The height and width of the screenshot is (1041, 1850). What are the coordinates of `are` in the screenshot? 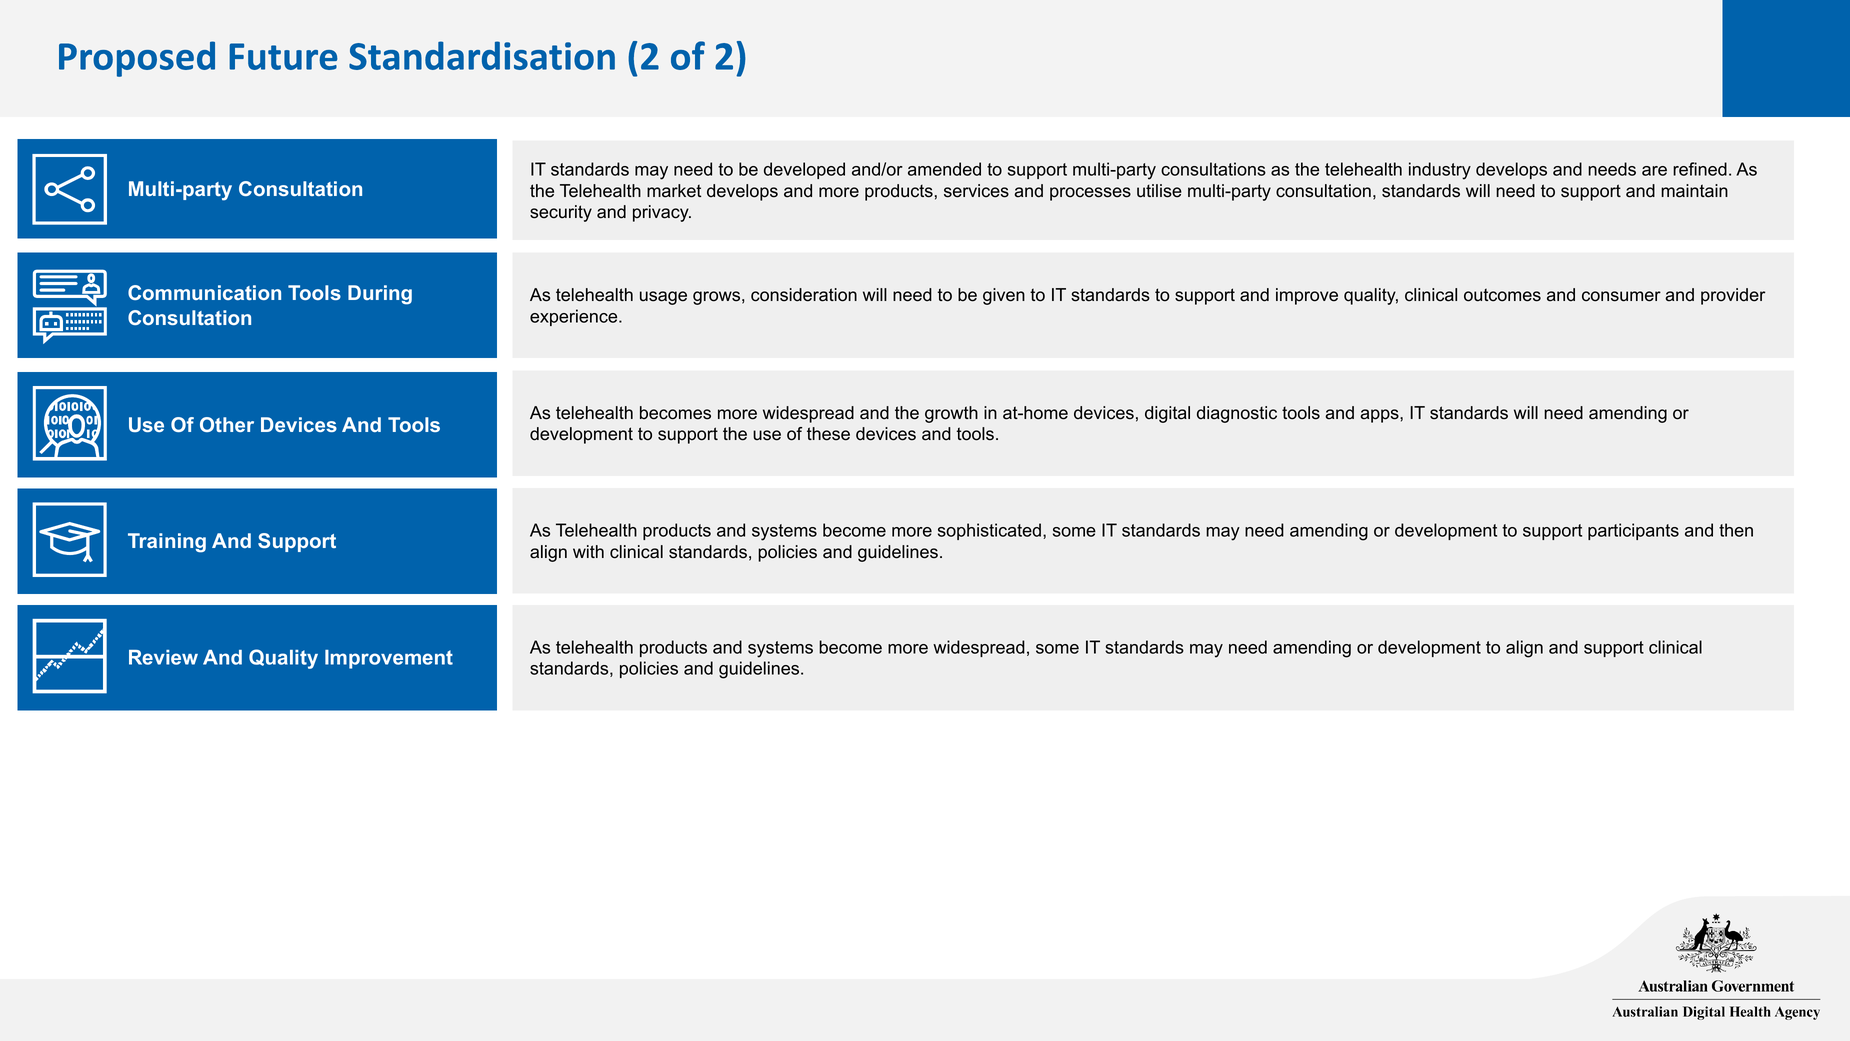 It's located at (1654, 171).
